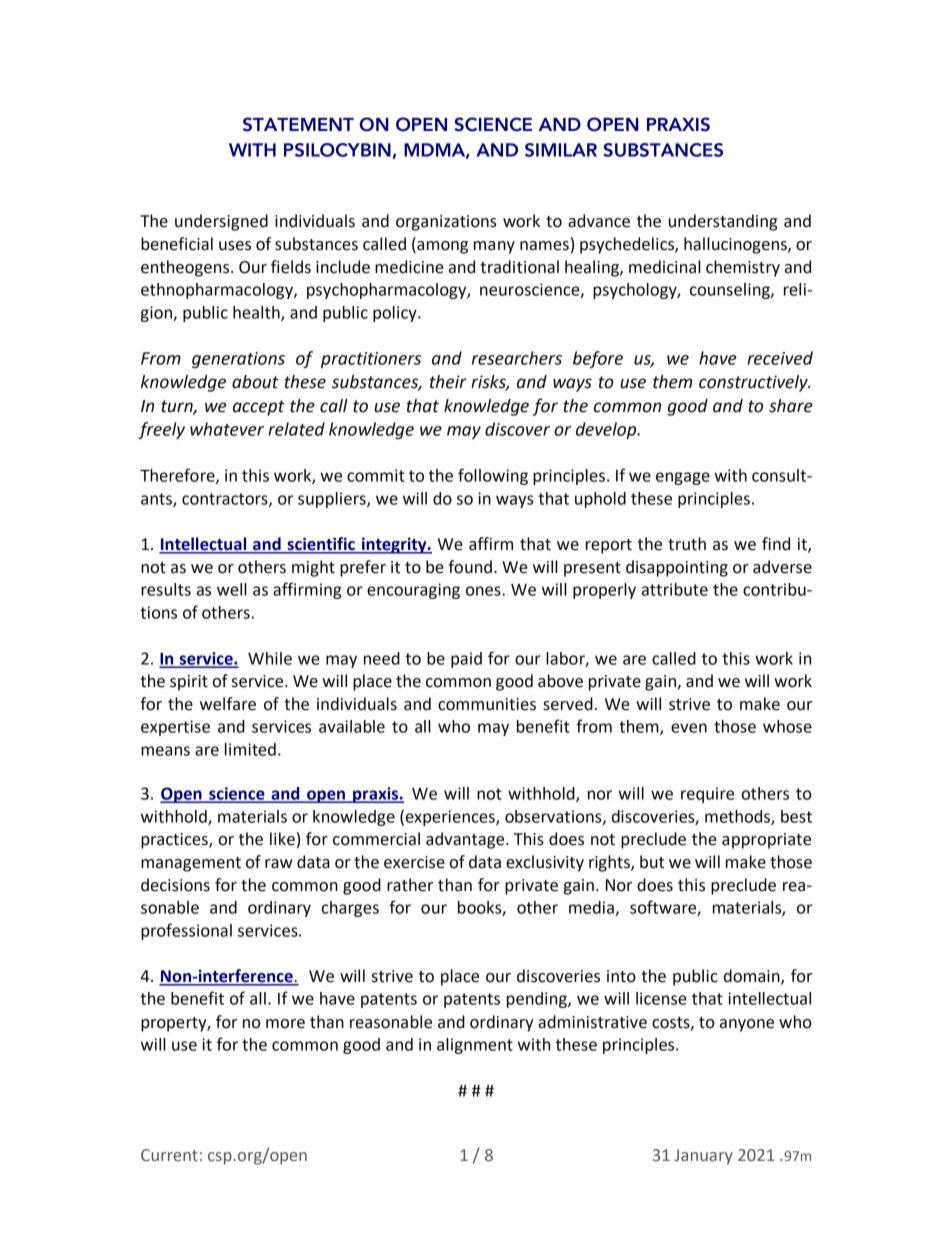 The height and width of the screenshot is (1233, 952). I want to click on January, so click(703, 1157).
